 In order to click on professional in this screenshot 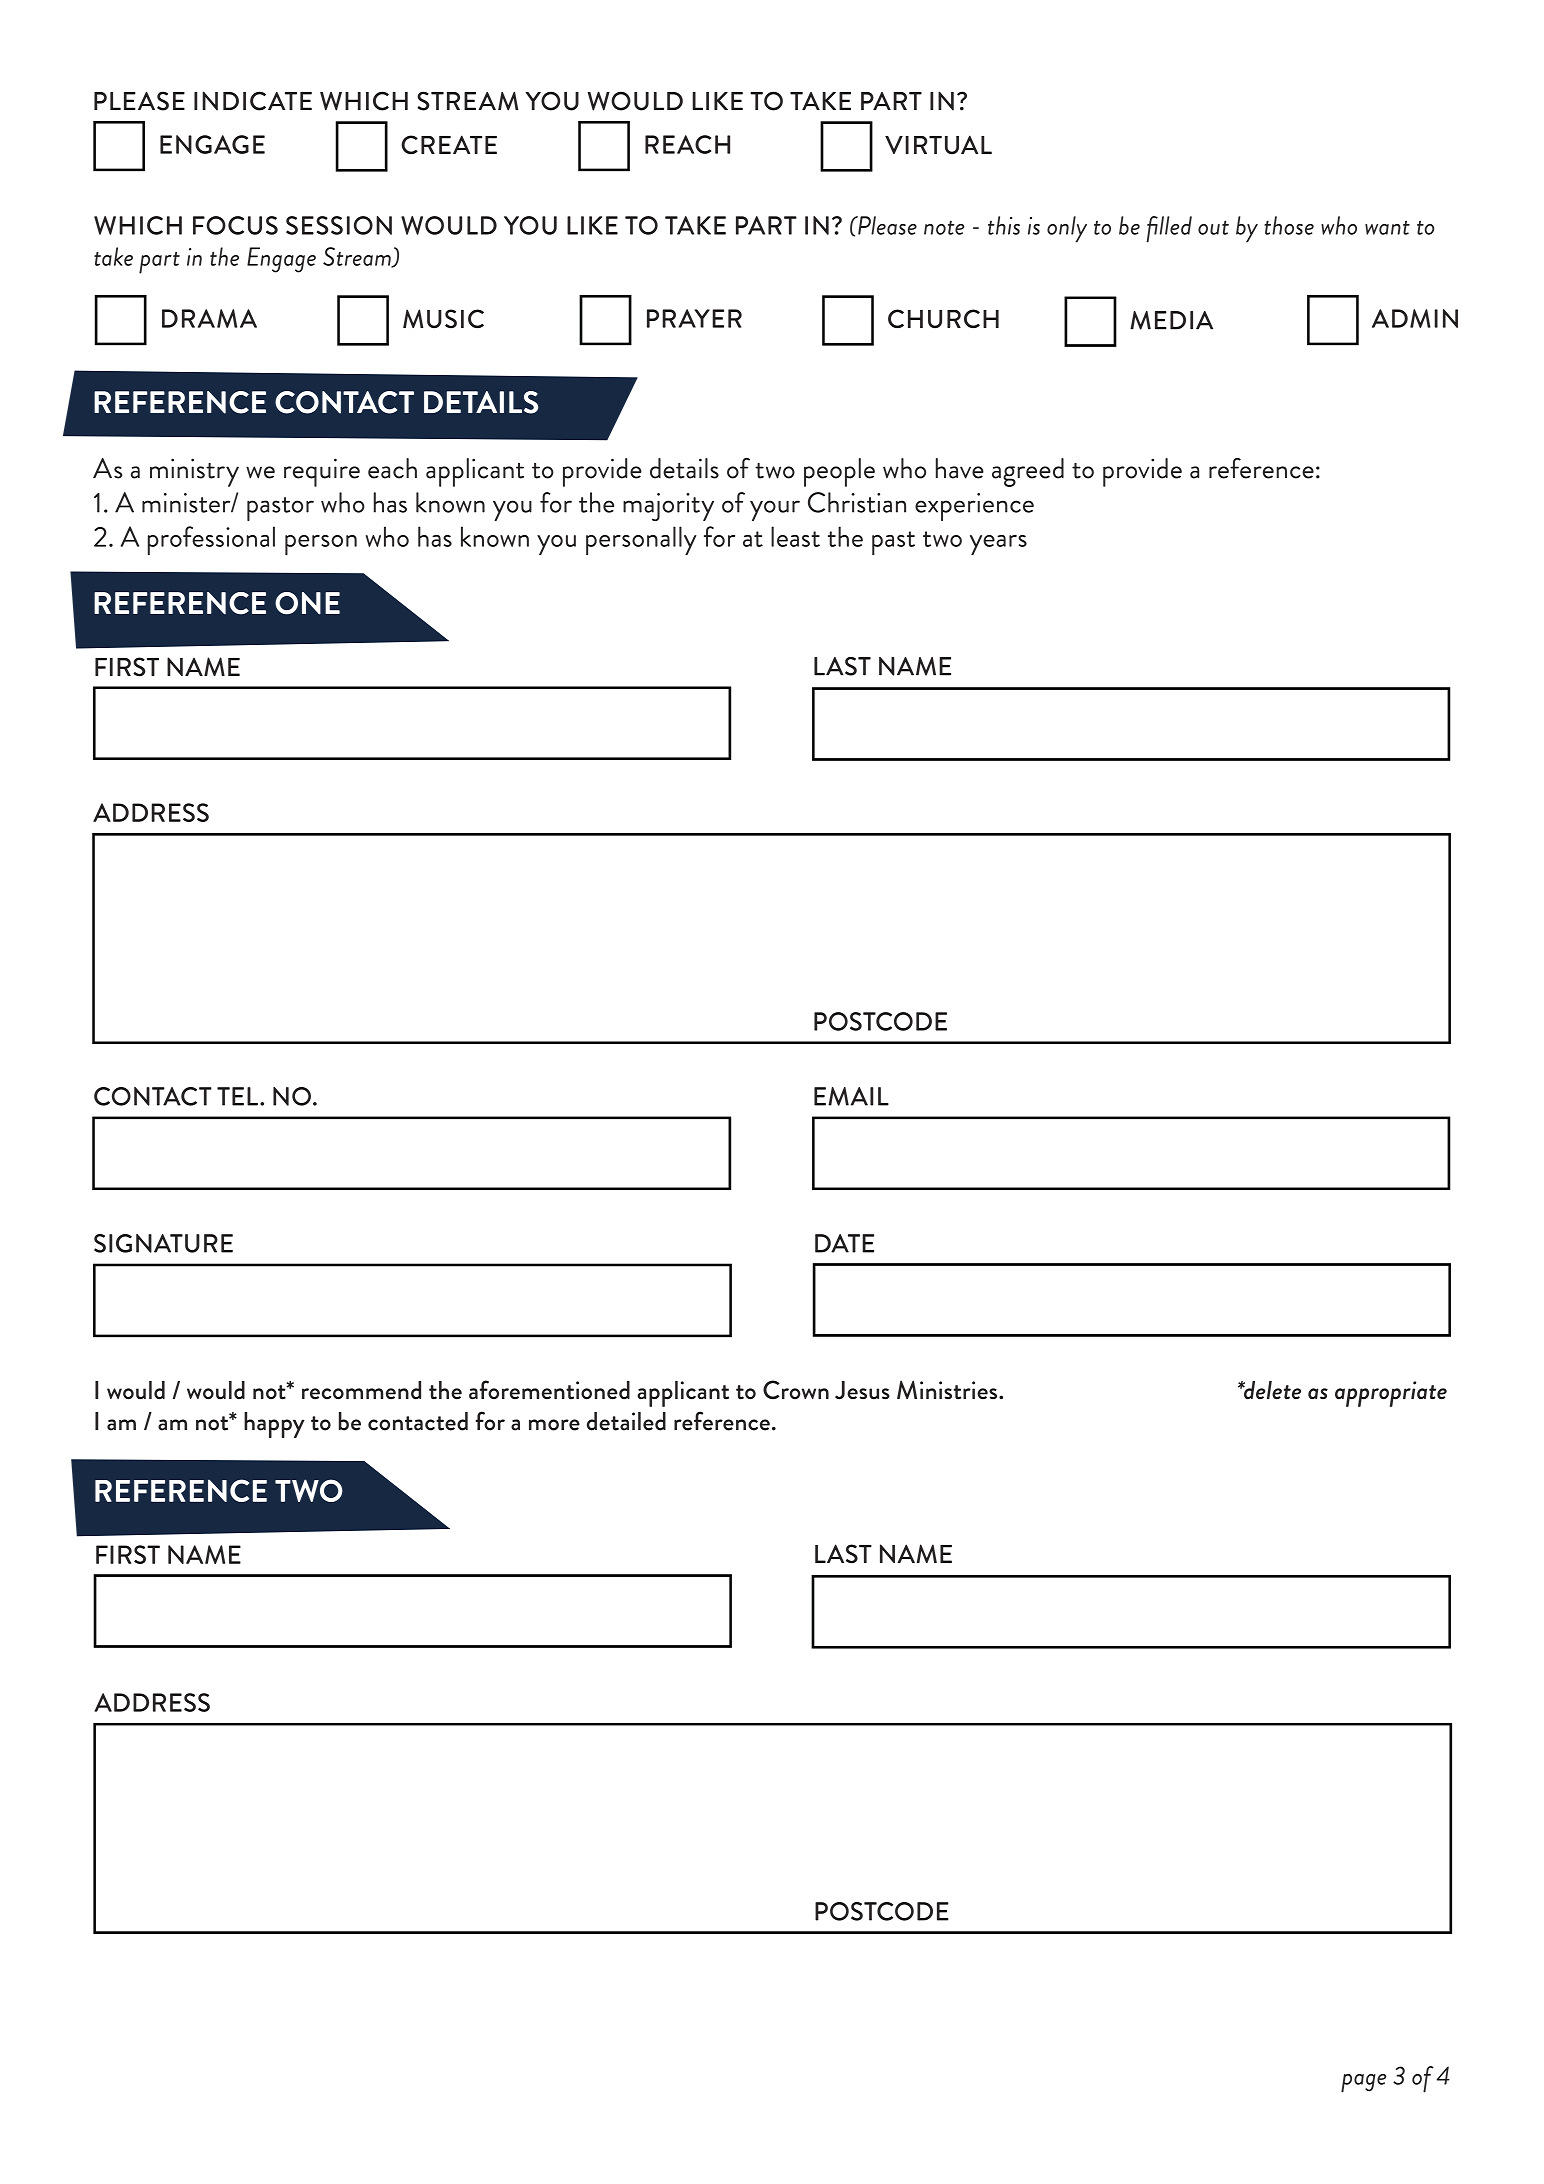, I will do `click(211, 540)`.
